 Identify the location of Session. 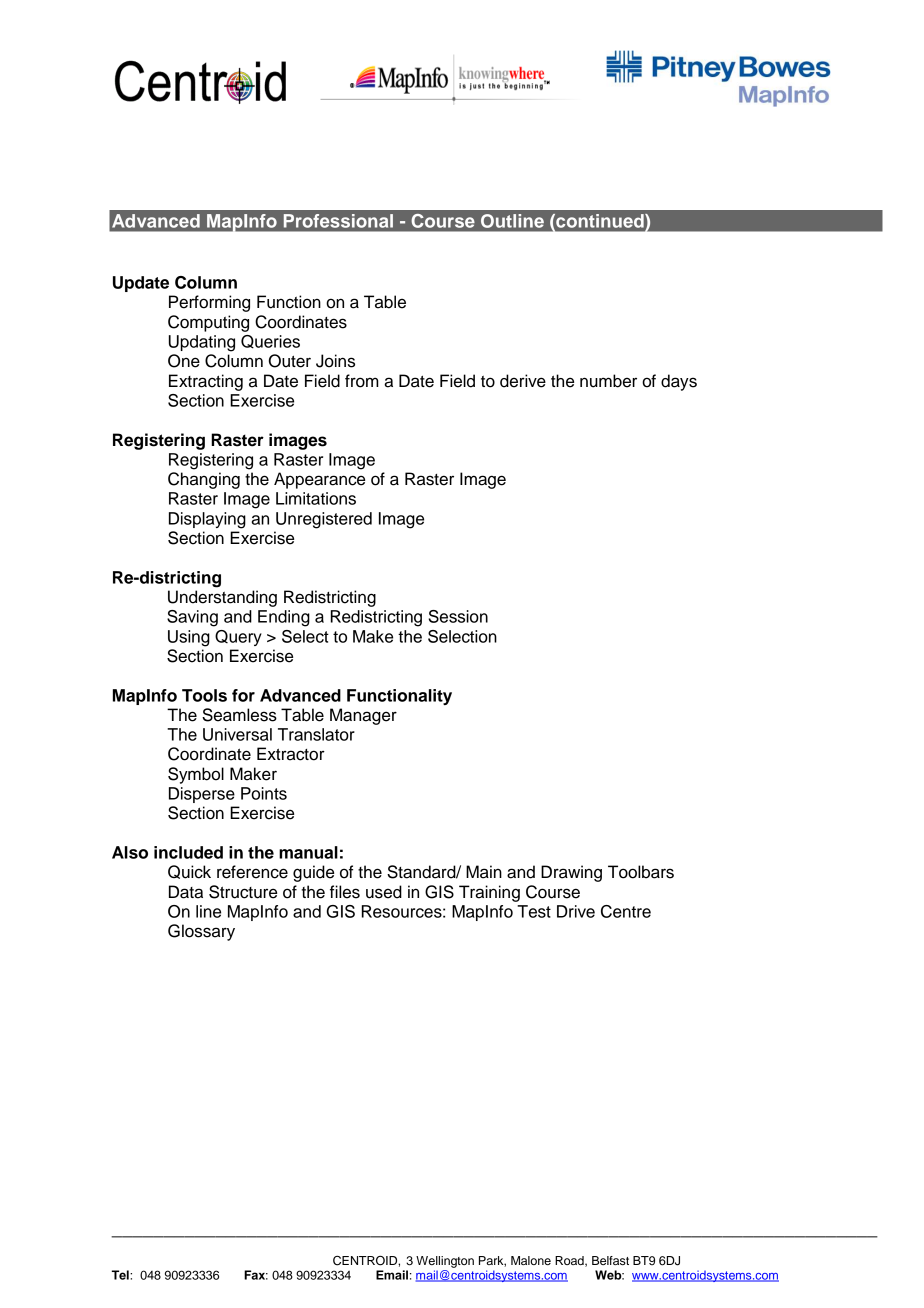
(458, 616).
